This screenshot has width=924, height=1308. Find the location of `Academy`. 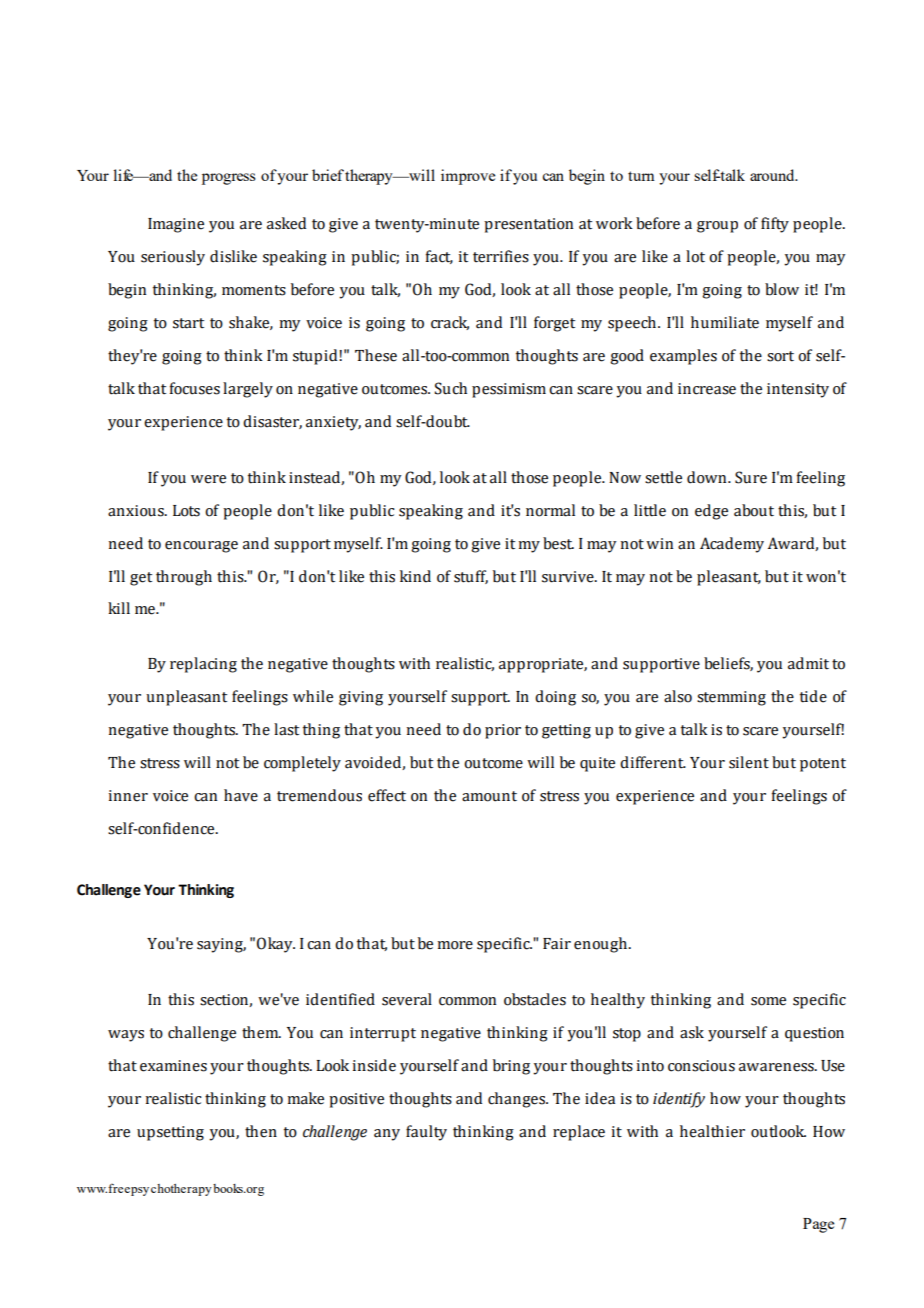

Academy is located at coordinates (732, 545).
